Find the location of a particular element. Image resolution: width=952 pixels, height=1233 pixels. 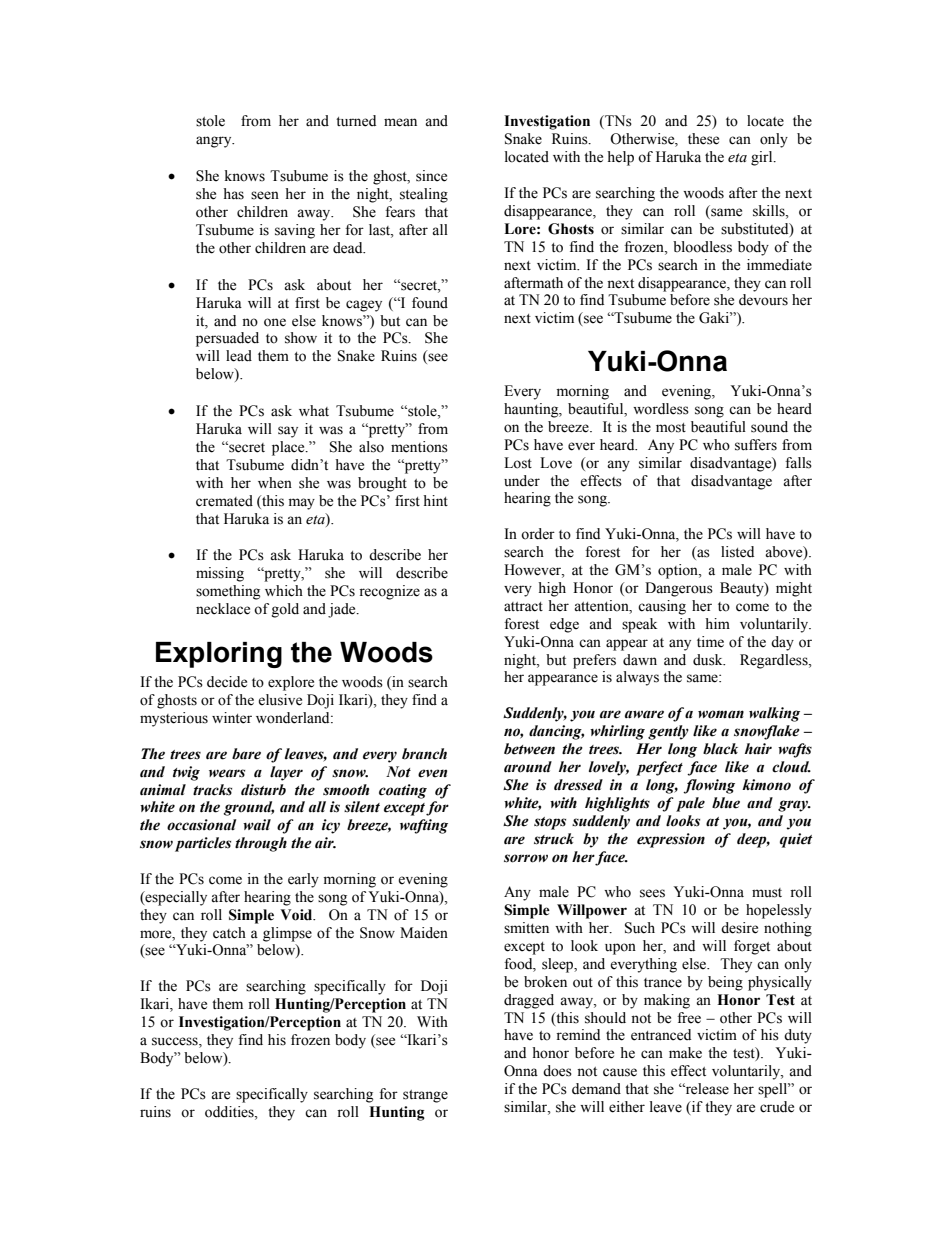

flowing is located at coordinates (709, 786).
